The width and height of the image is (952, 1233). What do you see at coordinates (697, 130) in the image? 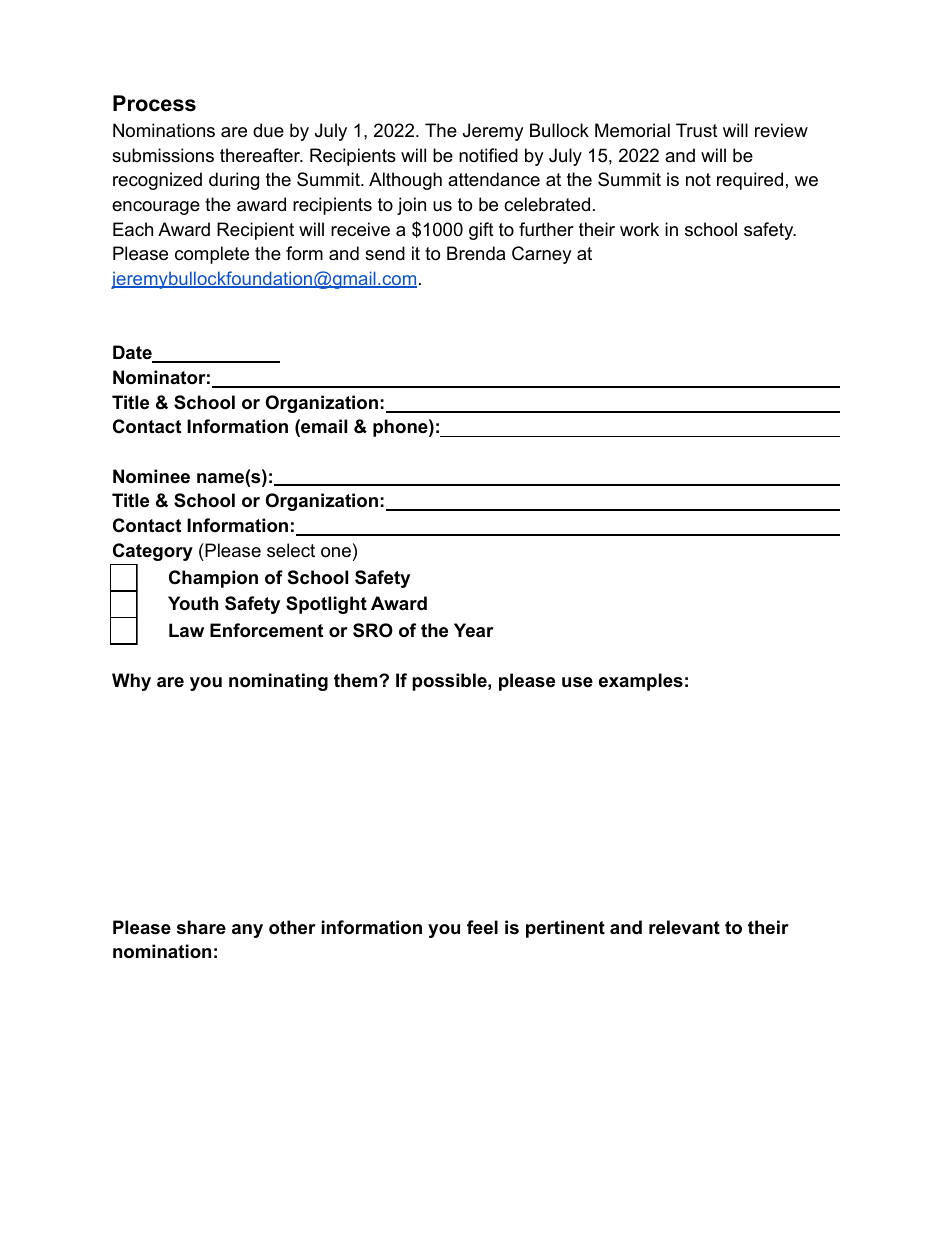
I see `Trust` at bounding box center [697, 130].
